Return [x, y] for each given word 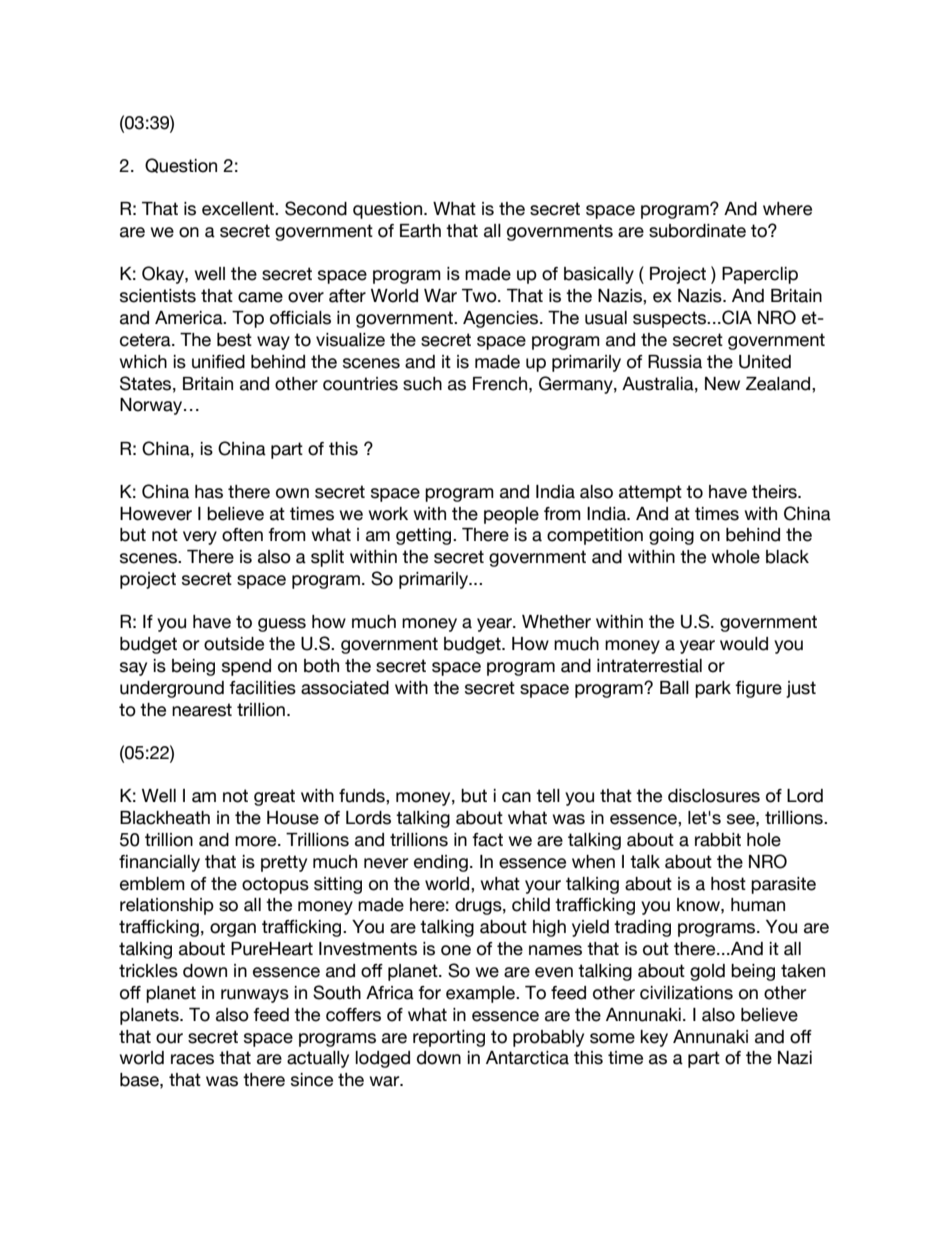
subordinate [697, 231]
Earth [420, 231]
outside [234, 644]
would [744, 644]
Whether [556, 622]
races [192, 1059]
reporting [449, 1038]
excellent [239, 209]
